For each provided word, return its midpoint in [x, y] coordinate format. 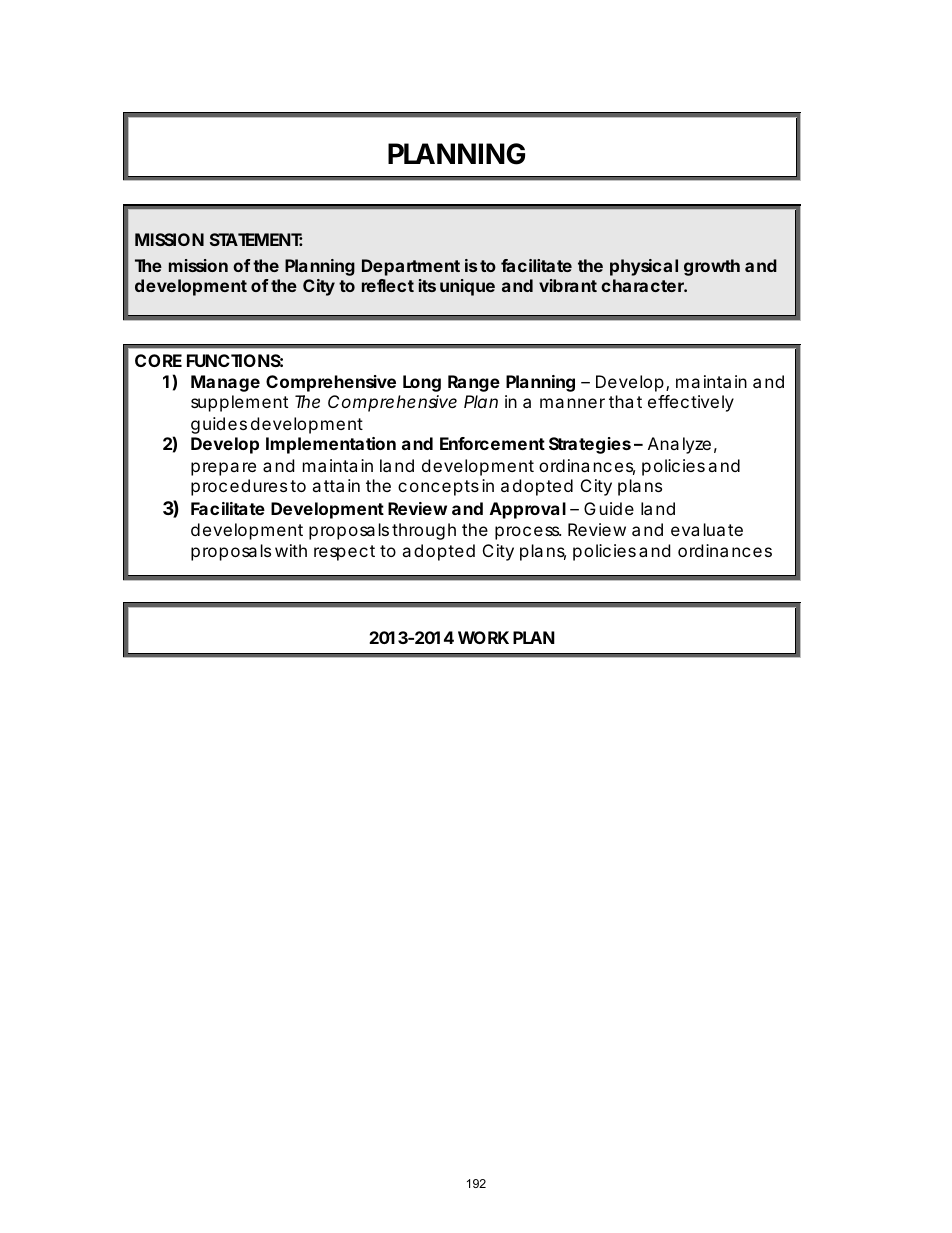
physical [644, 267]
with [291, 550]
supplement [239, 403]
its [427, 285]
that [625, 401]
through [424, 531]
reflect [388, 285]
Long [422, 383]
